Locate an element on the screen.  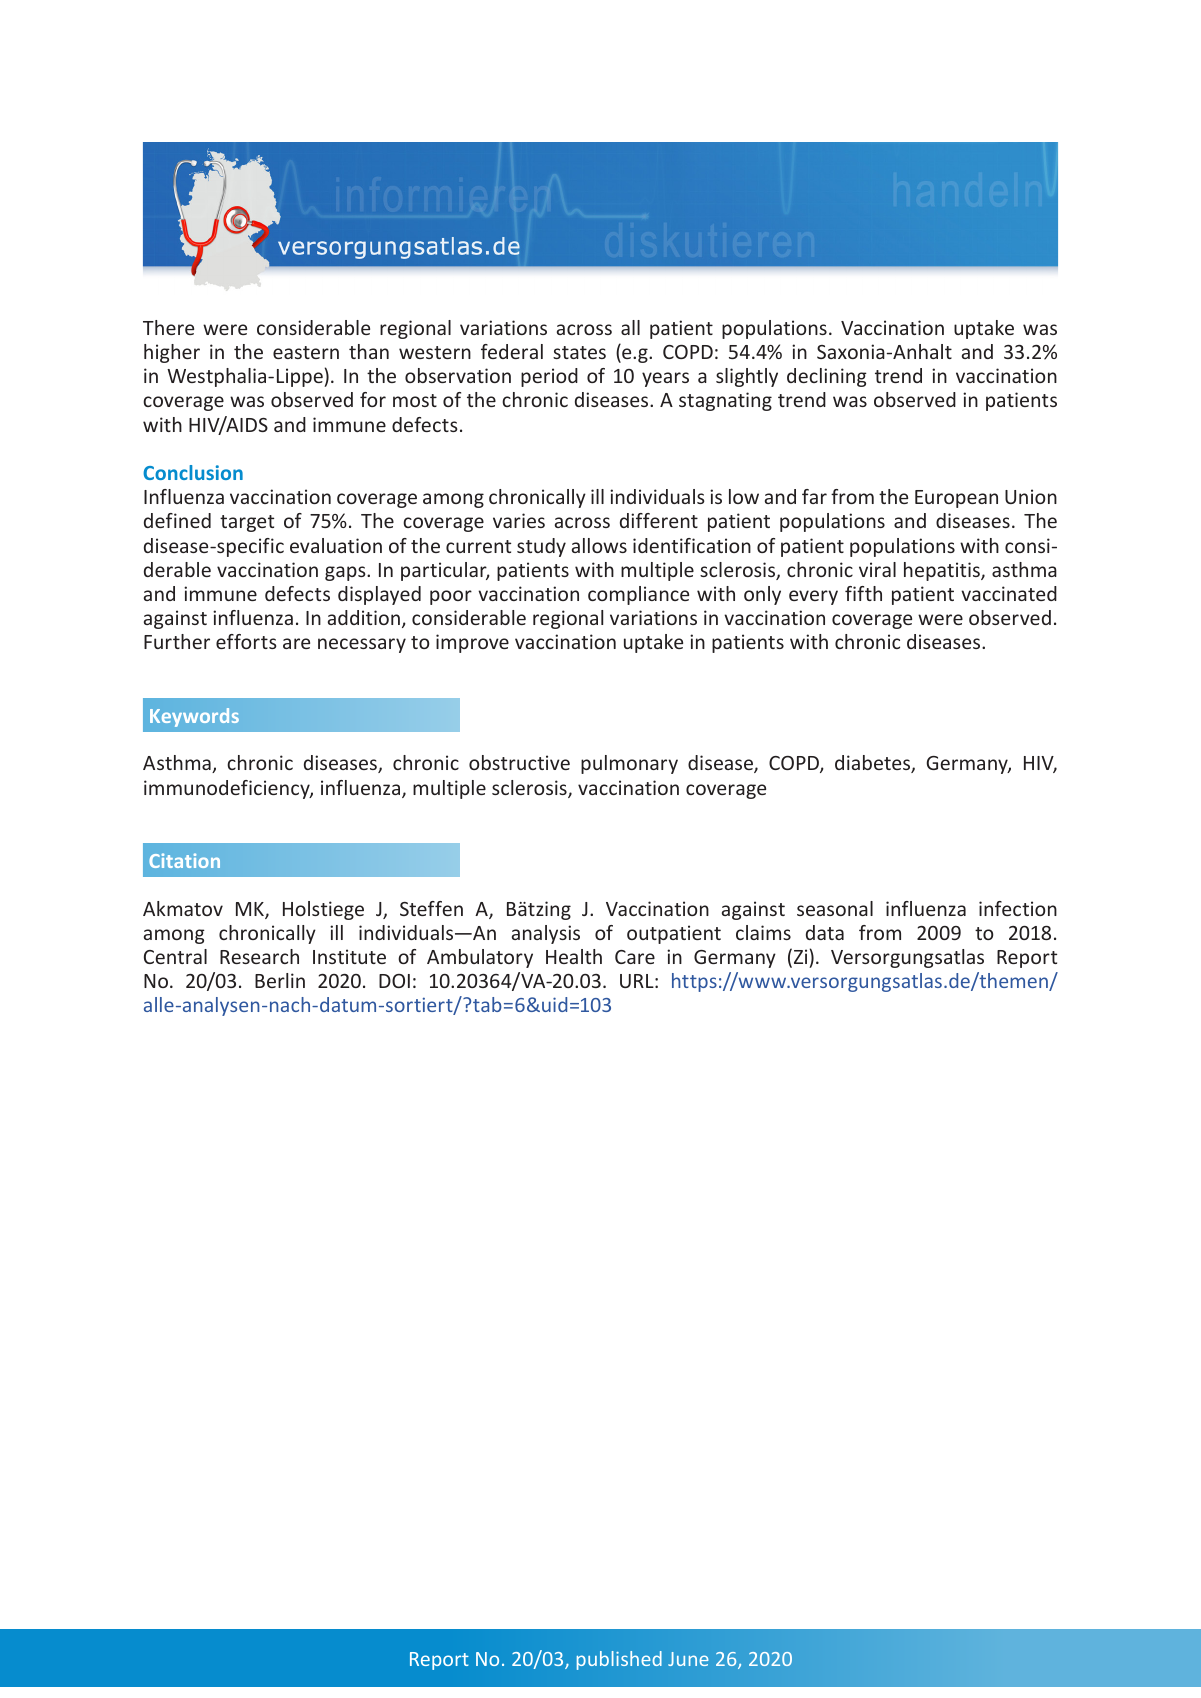
June is located at coordinates (688, 1659).
